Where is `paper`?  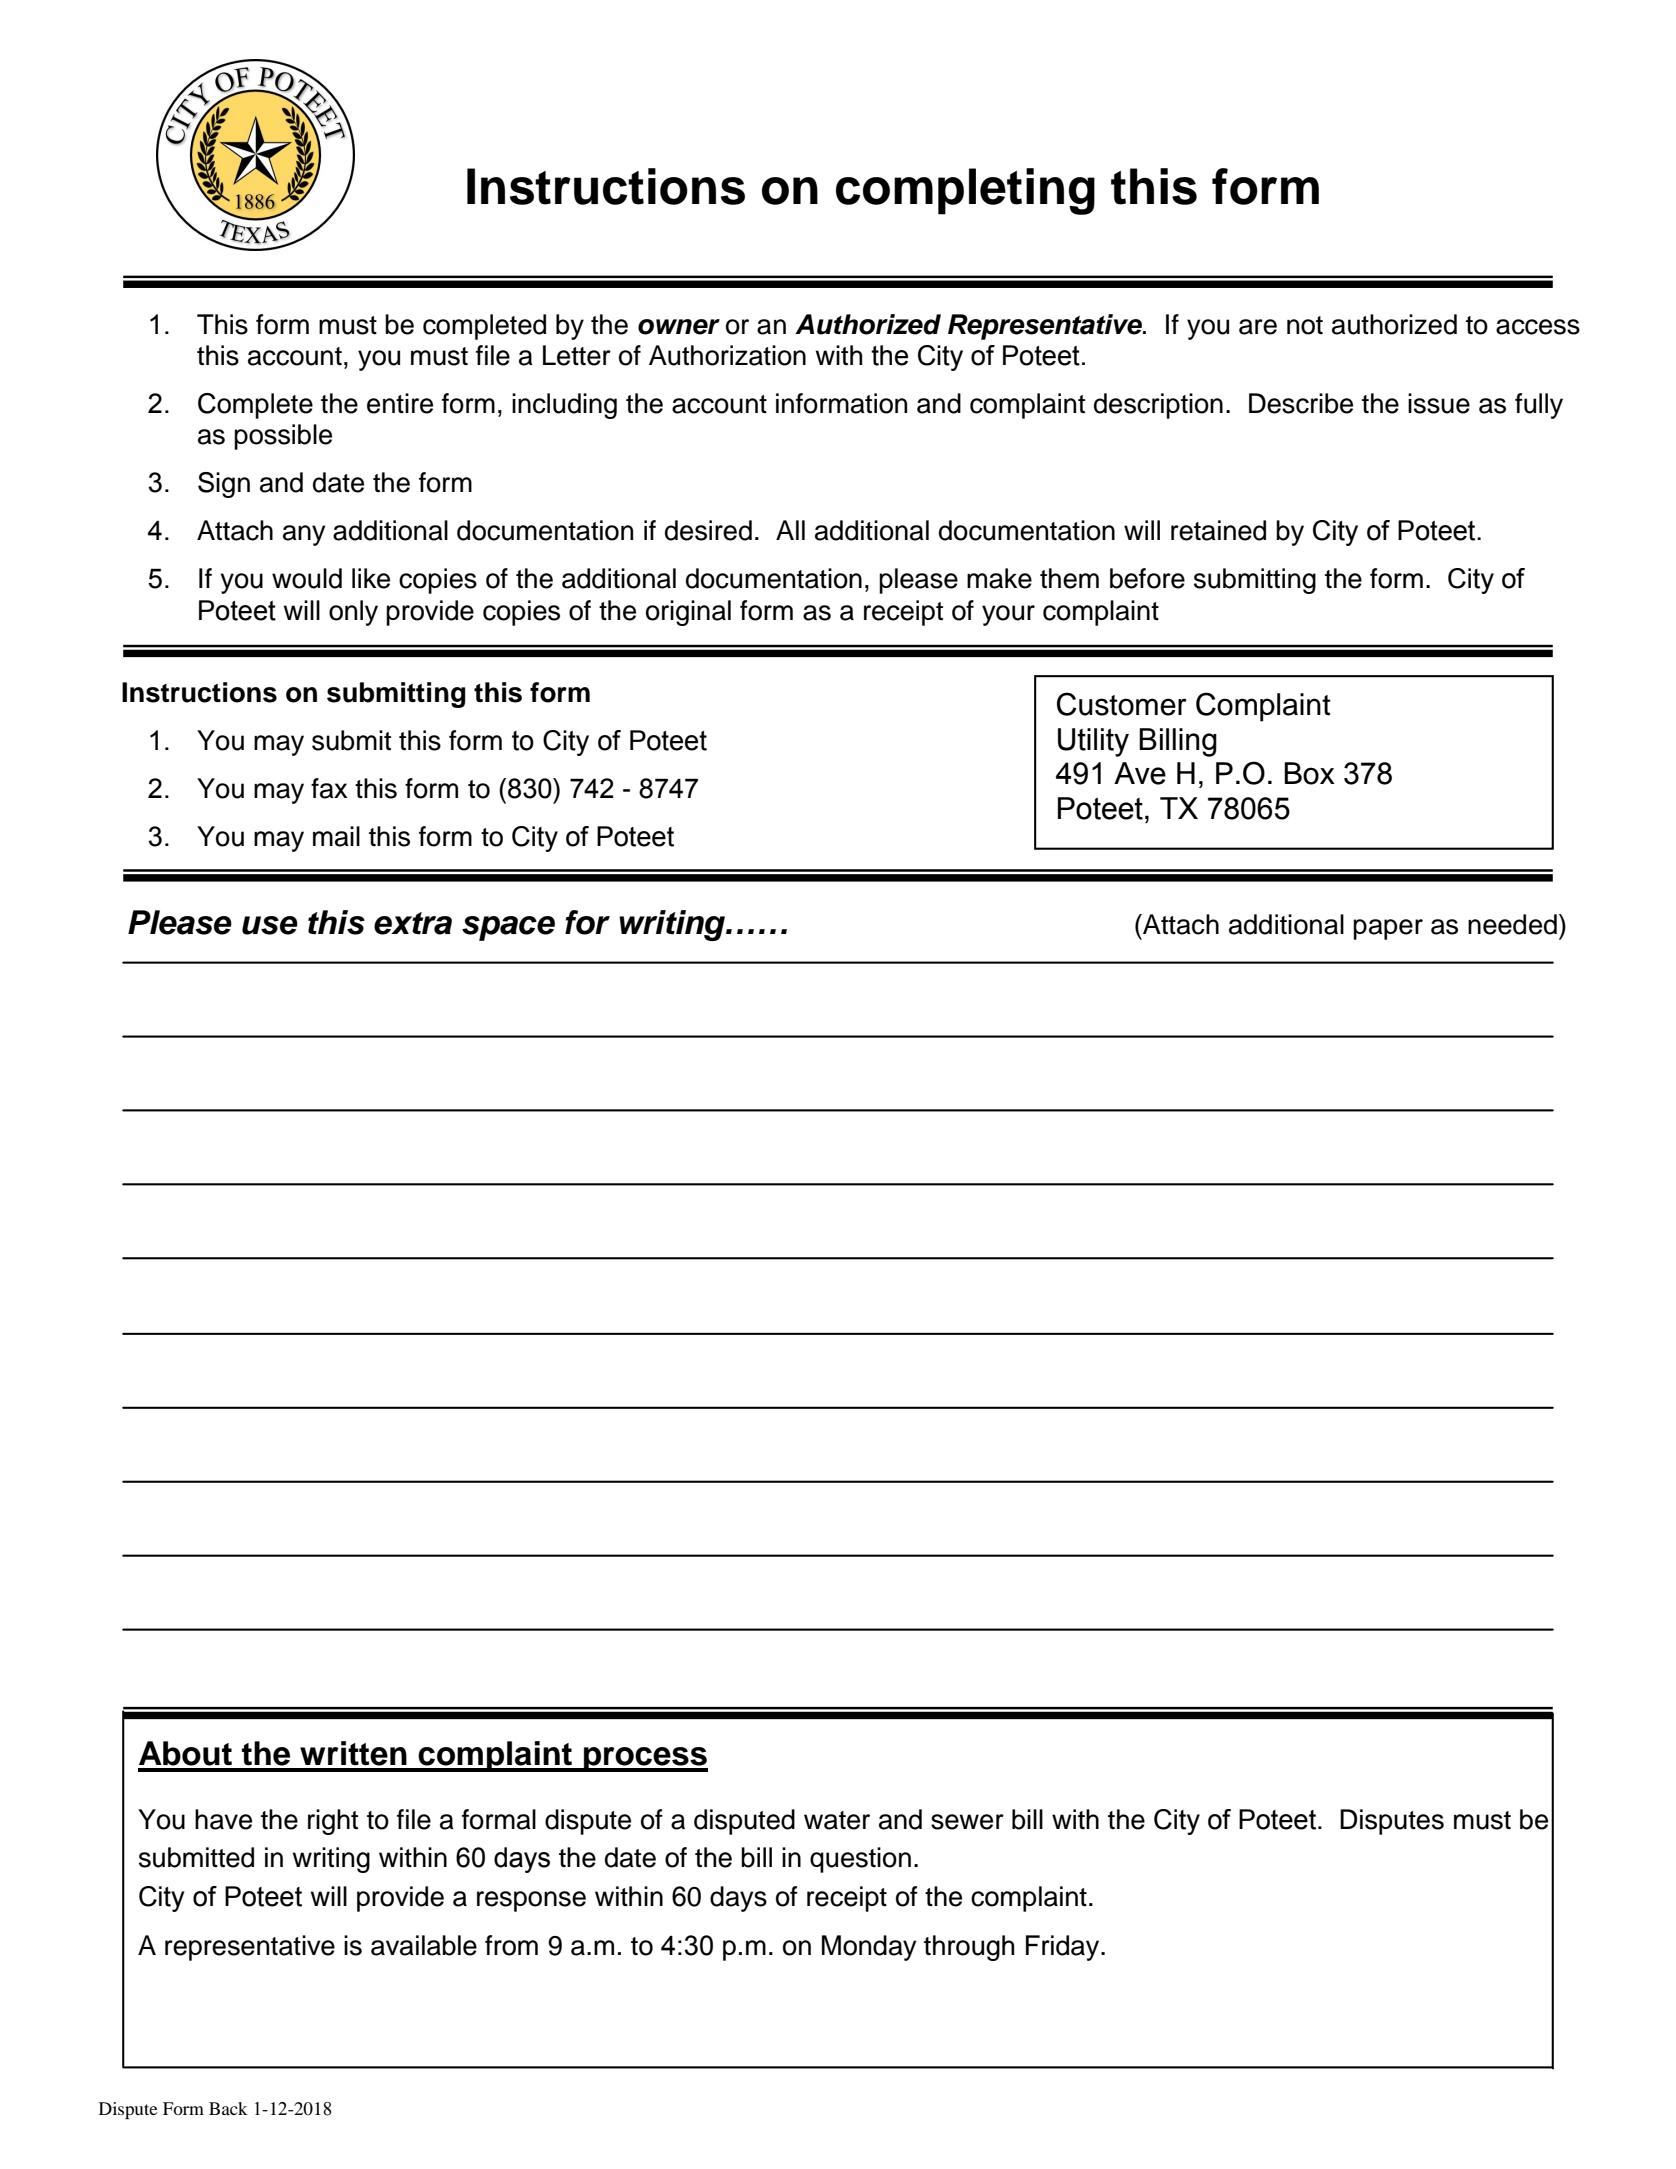 paper is located at coordinates (1388, 929).
